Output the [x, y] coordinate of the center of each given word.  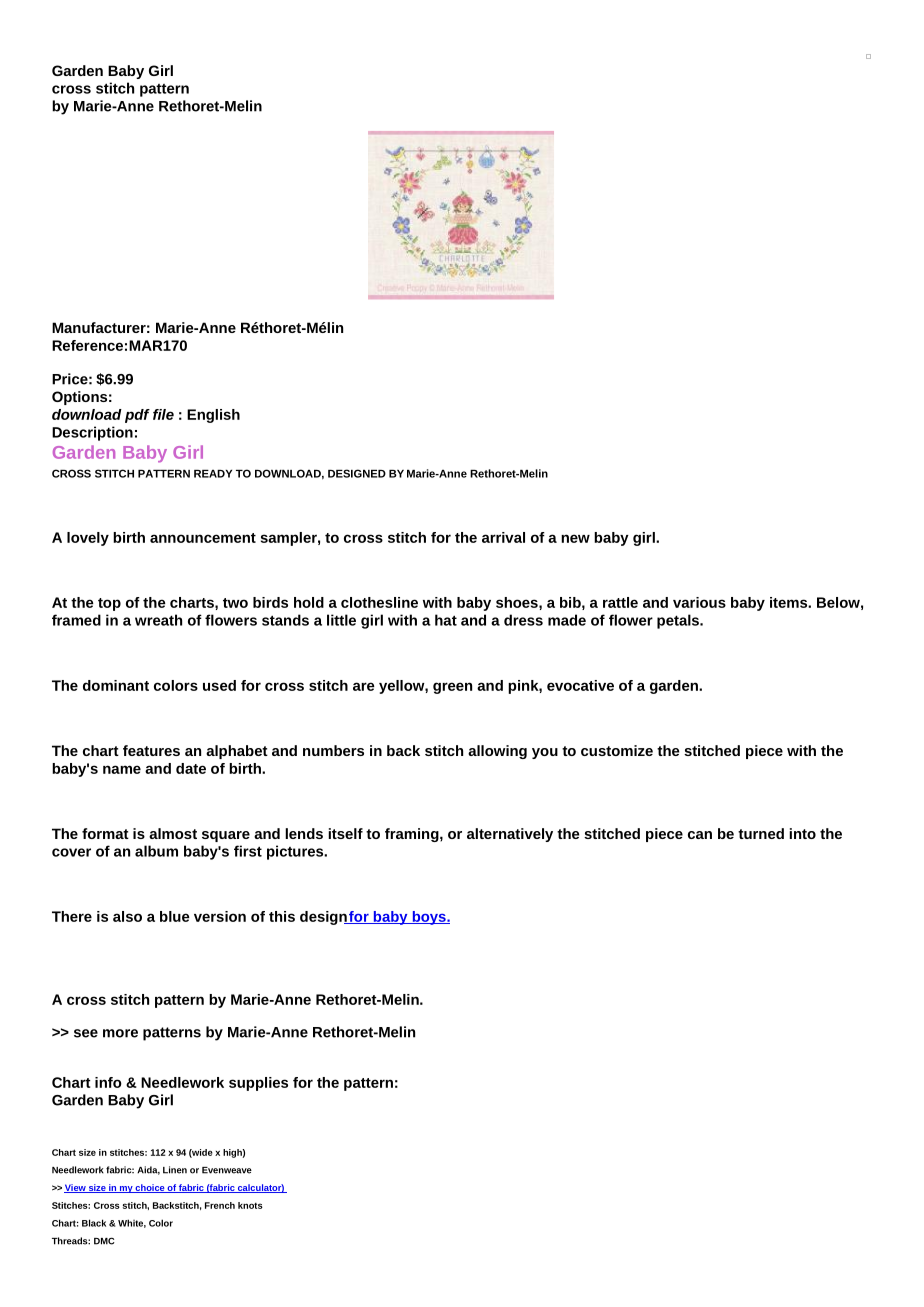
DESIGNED [357, 473]
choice [150, 1188]
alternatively [510, 835]
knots [250, 1205]
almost [173, 833]
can [700, 835]
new [575, 538]
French [220, 1205]
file [163, 414]
